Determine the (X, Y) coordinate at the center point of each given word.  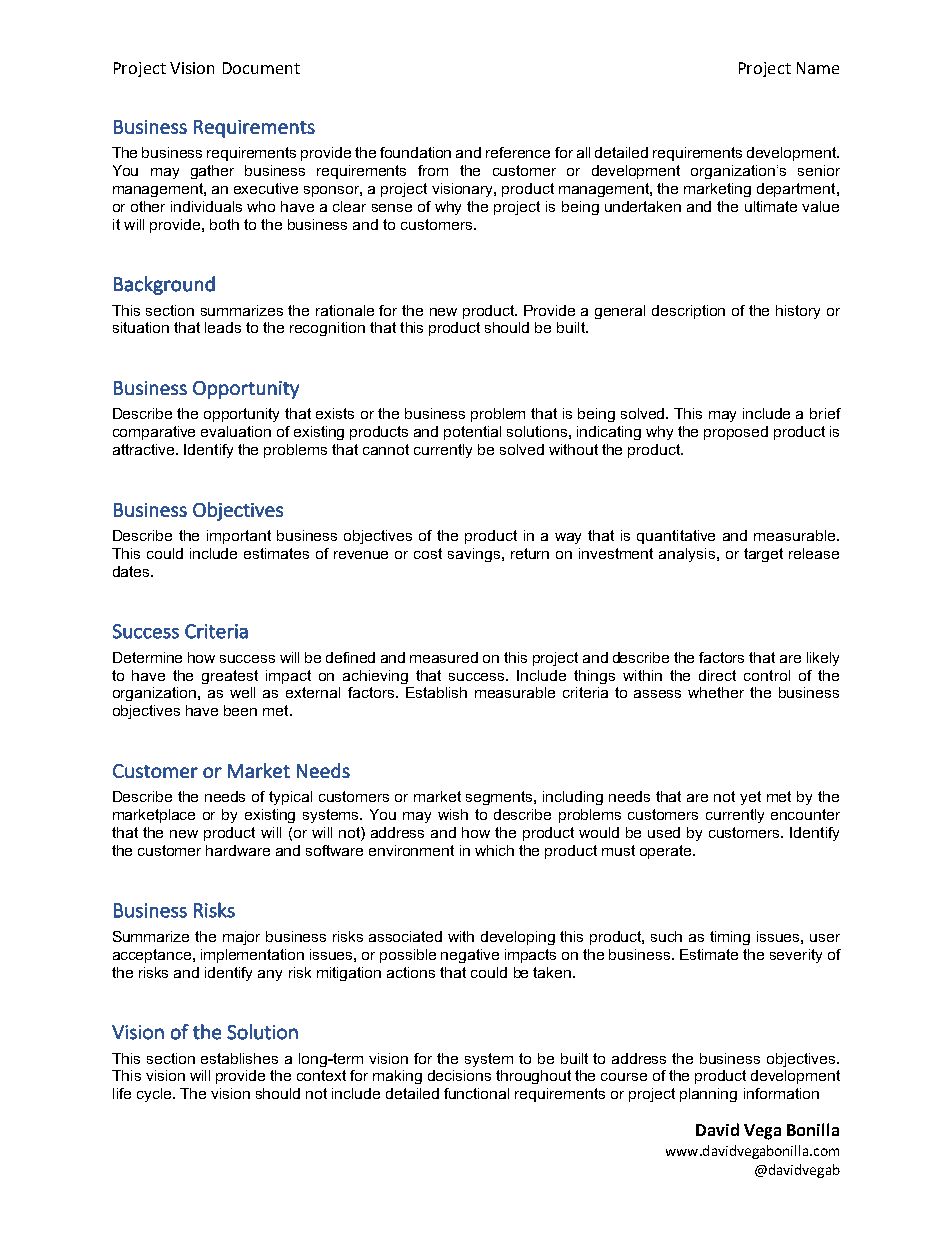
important (239, 537)
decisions (459, 1075)
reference (518, 152)
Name (818, 68)
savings (475, 555)
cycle (155, 1095)
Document (261, 68)
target (763, 555)
